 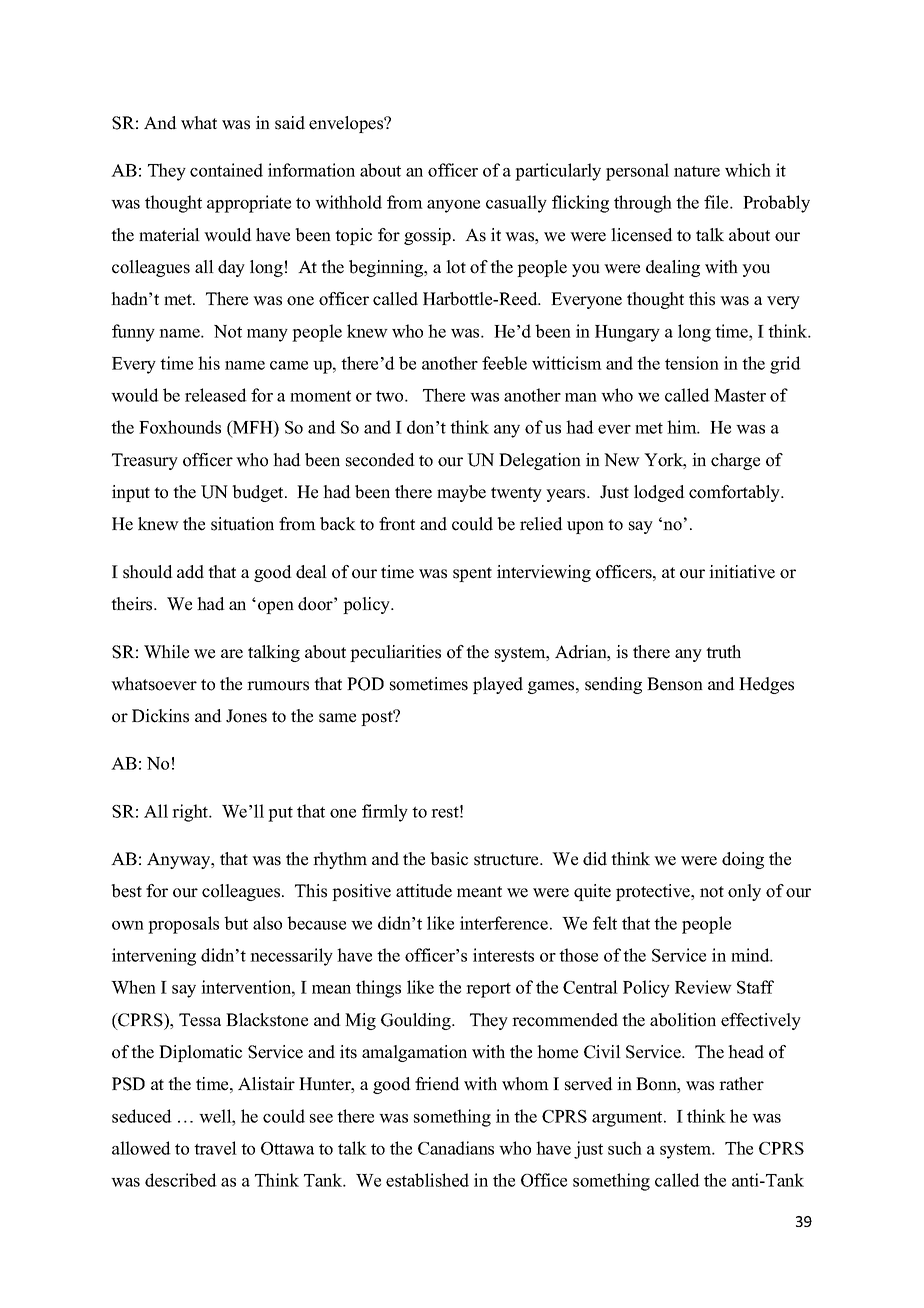 What do you see at coordinates (232, 654) in the screenshot?
I see `are` at bounding box center [232, 654].
